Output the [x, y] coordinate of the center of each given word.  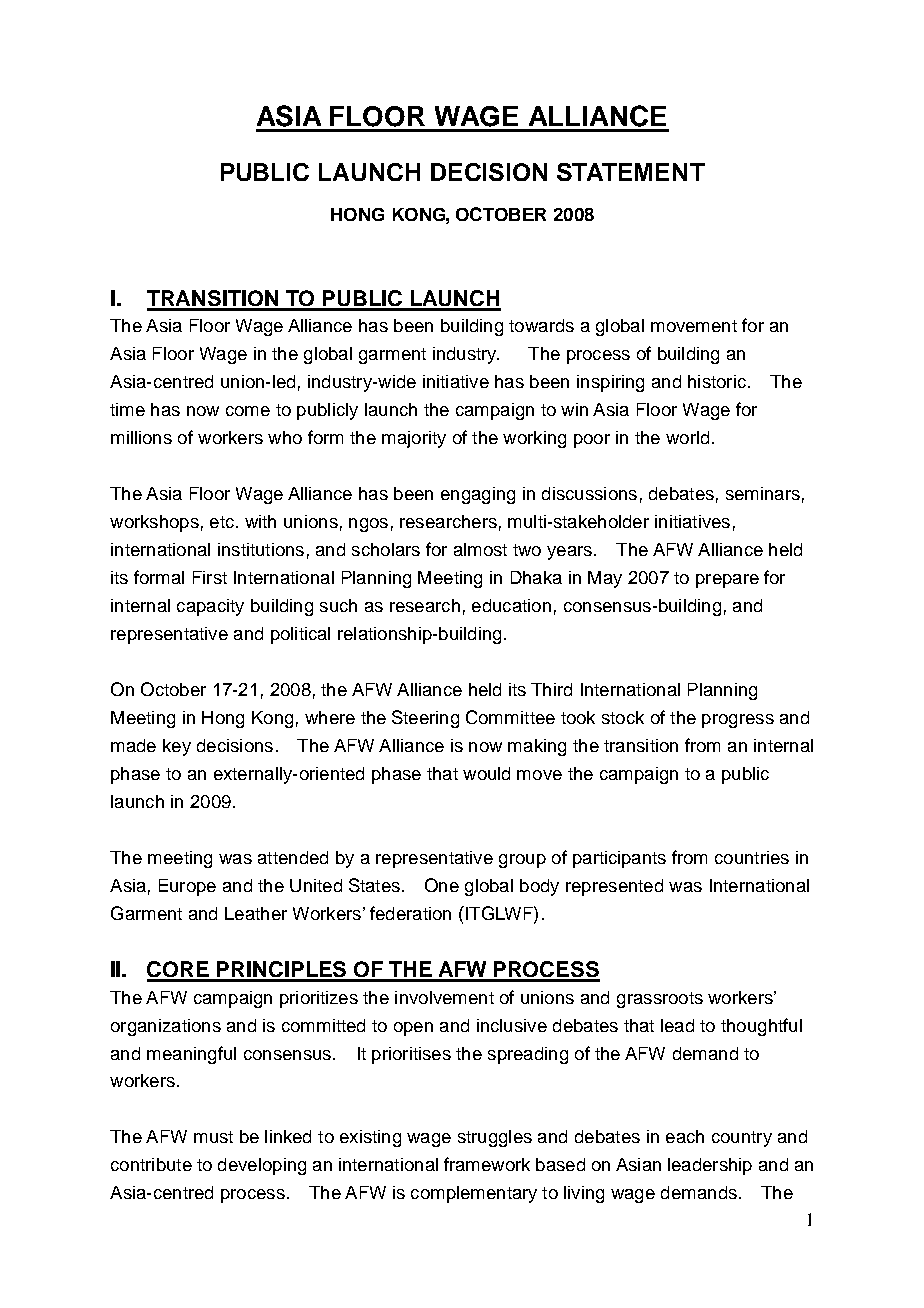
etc [223, 522]
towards [541, 325]
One [442, 885]
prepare [727, 581]
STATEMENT [631, 172]
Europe [187, 887]
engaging [478, 495]
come [248, 411]
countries [752, 857]
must [213, 1137]
